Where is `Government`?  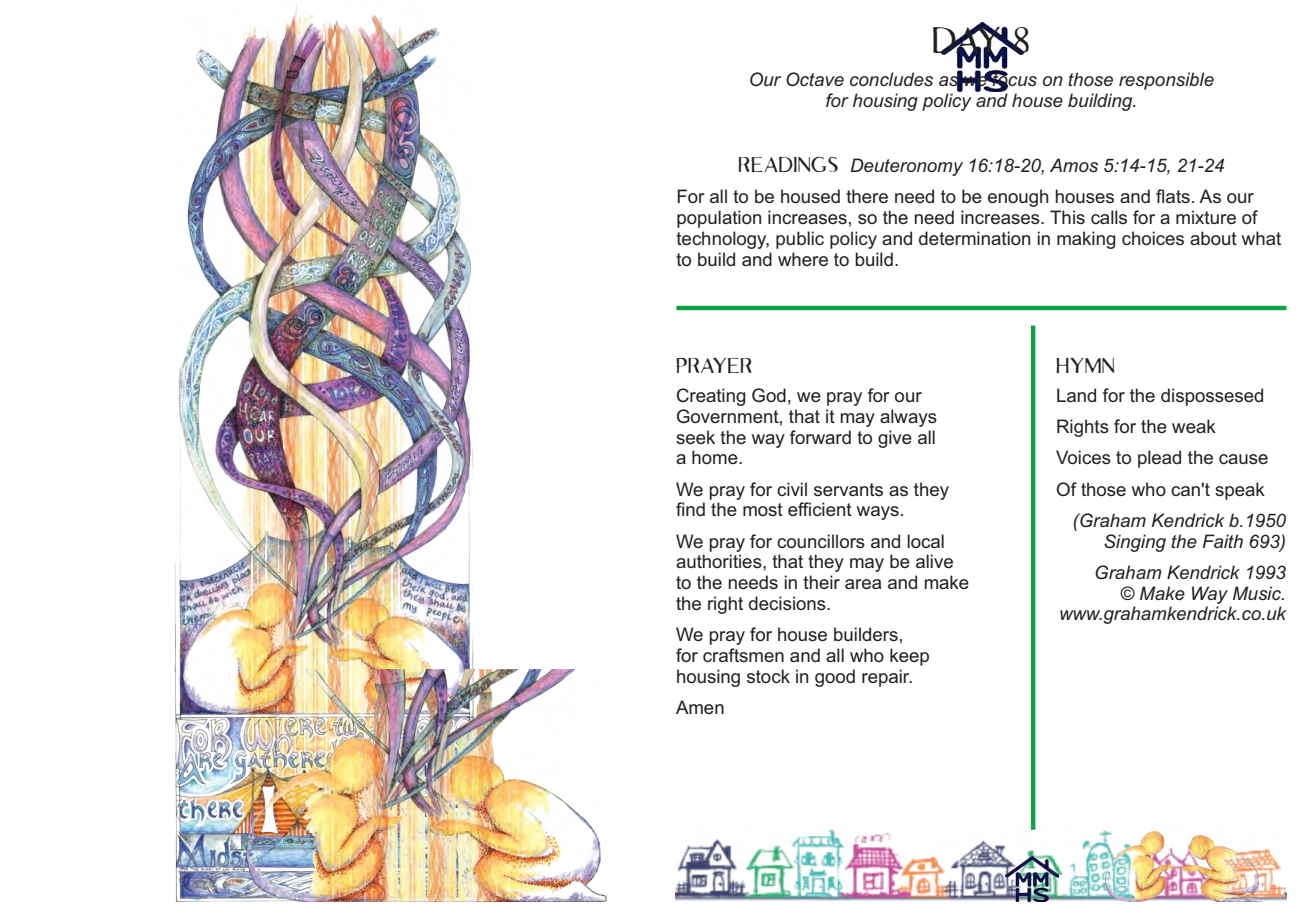 Government is located at coordinates (728, 416).
